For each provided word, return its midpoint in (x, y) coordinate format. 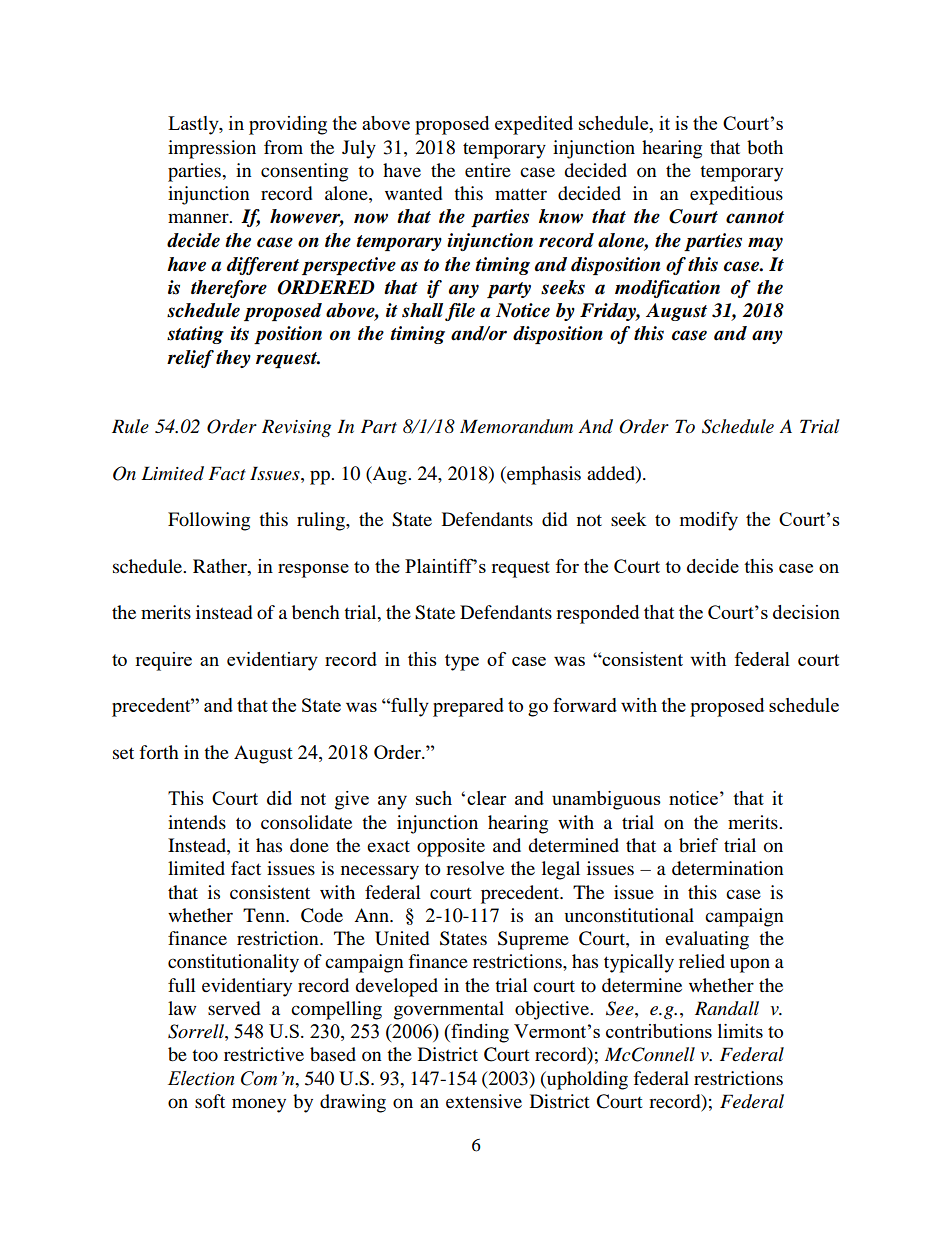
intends (197, 822)
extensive (484, 1101)
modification (667, 289)
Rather (221, 566)
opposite (451, 847)
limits (740, 1031)
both (765, 147)
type (462, 662)
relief (190, 359)
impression (212, 149)
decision (806, 612)
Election (201, 1078)
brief (698, 845)
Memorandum (516, 426)
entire (488, 170)
